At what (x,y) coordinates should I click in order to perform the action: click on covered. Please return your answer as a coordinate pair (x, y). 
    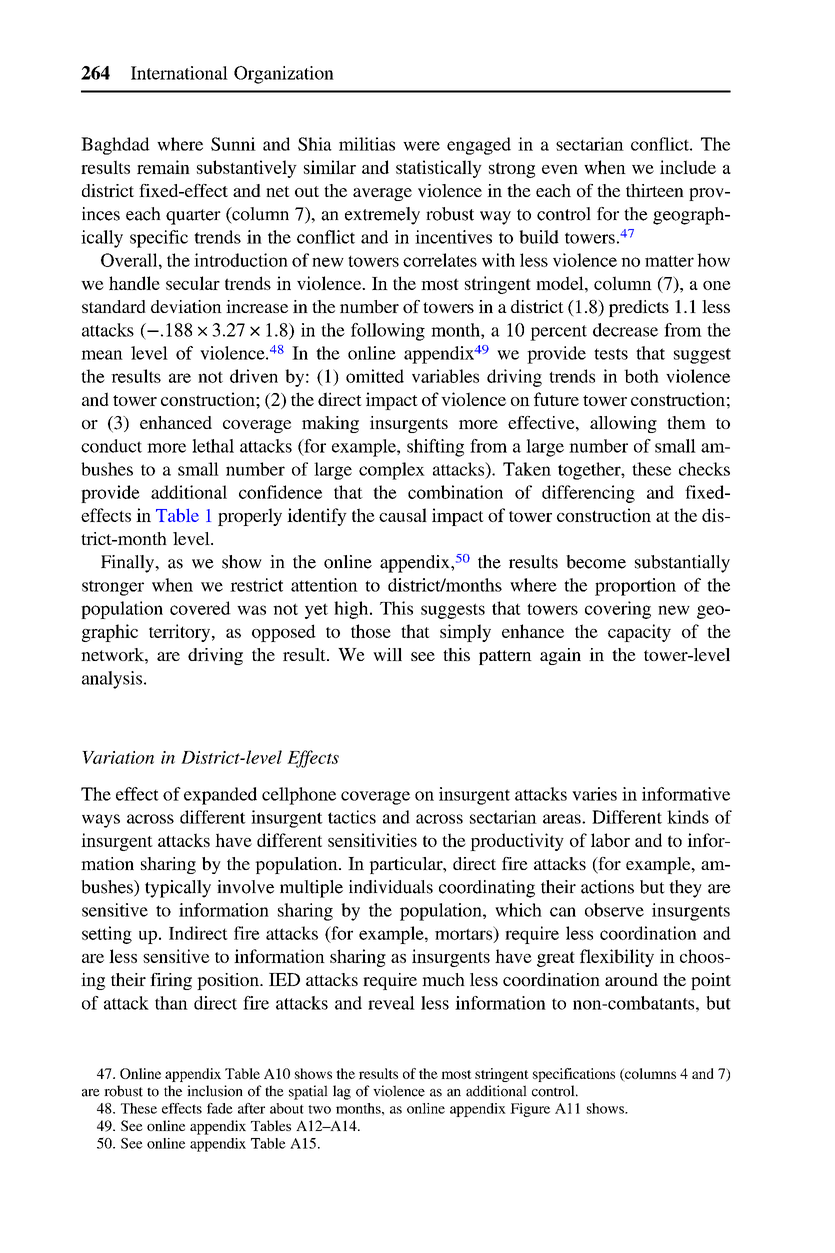
    Looking at the image, I should click on (200, 608).
